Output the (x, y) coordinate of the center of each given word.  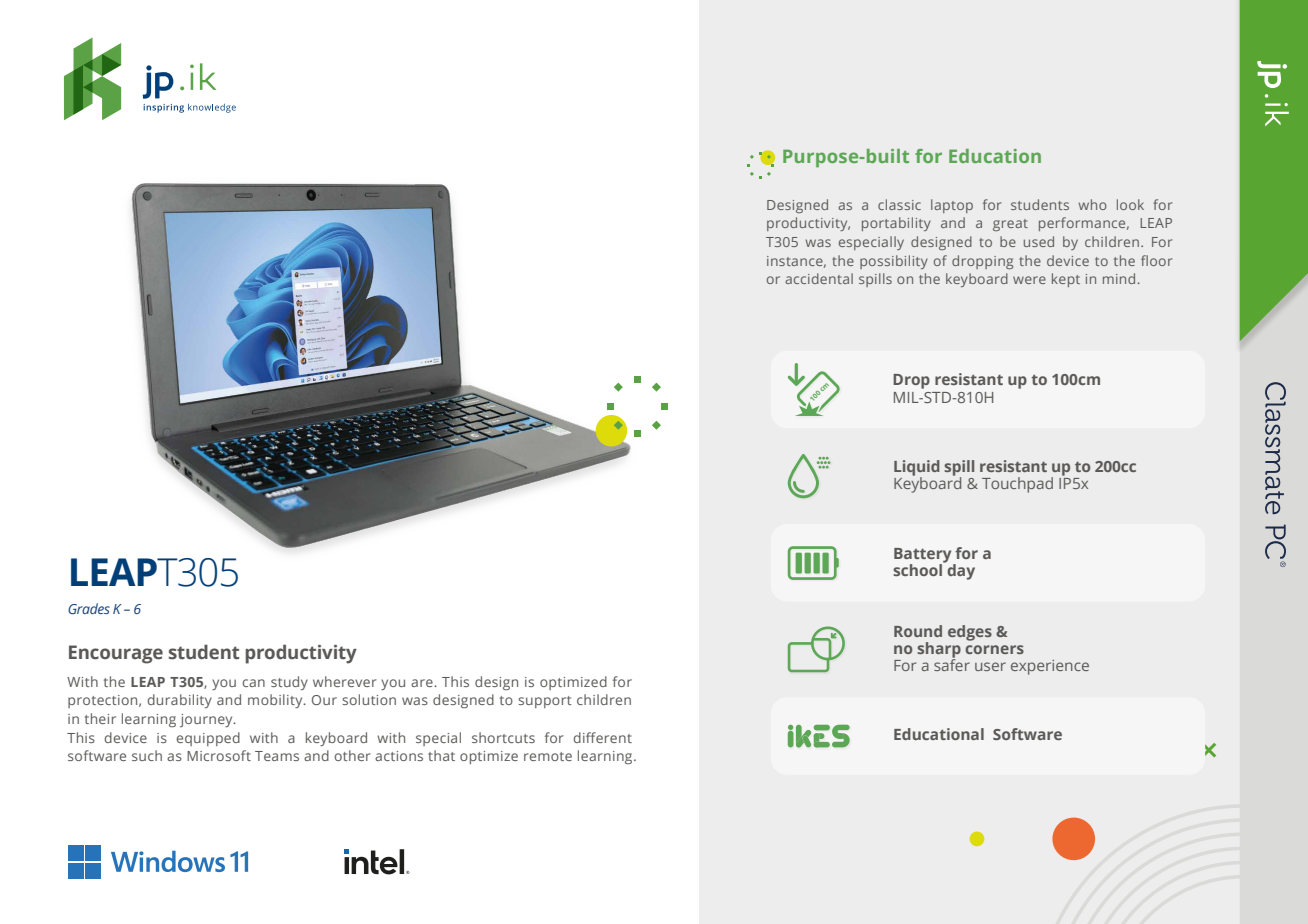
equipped (208, 739)
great (1010, 225)
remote (548, 756)
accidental (819, 278)
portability (896, 224)
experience (1050, 667)
